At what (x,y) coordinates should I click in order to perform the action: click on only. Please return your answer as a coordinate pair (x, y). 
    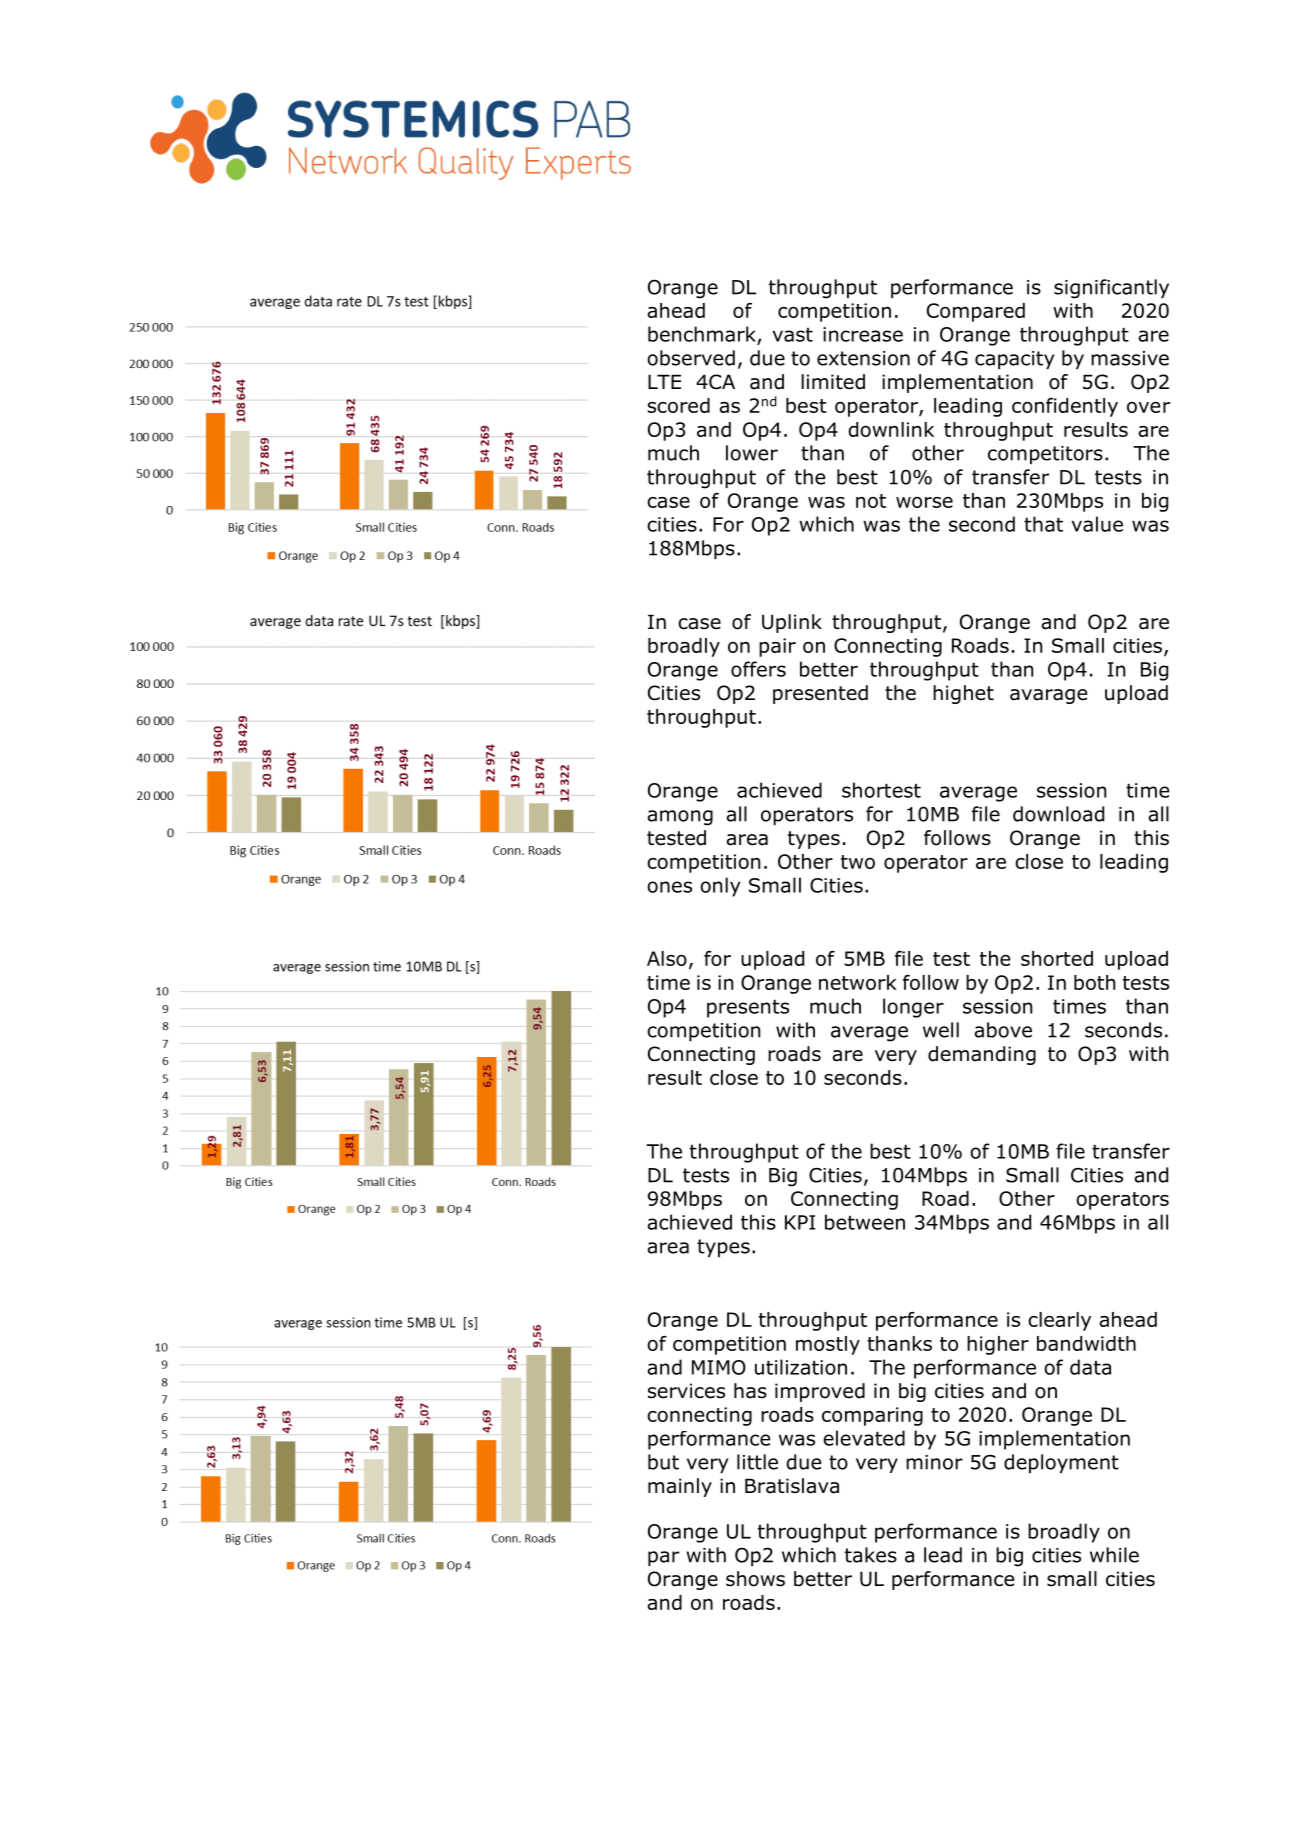
    Looking at the image, I should click on (720, 887).
